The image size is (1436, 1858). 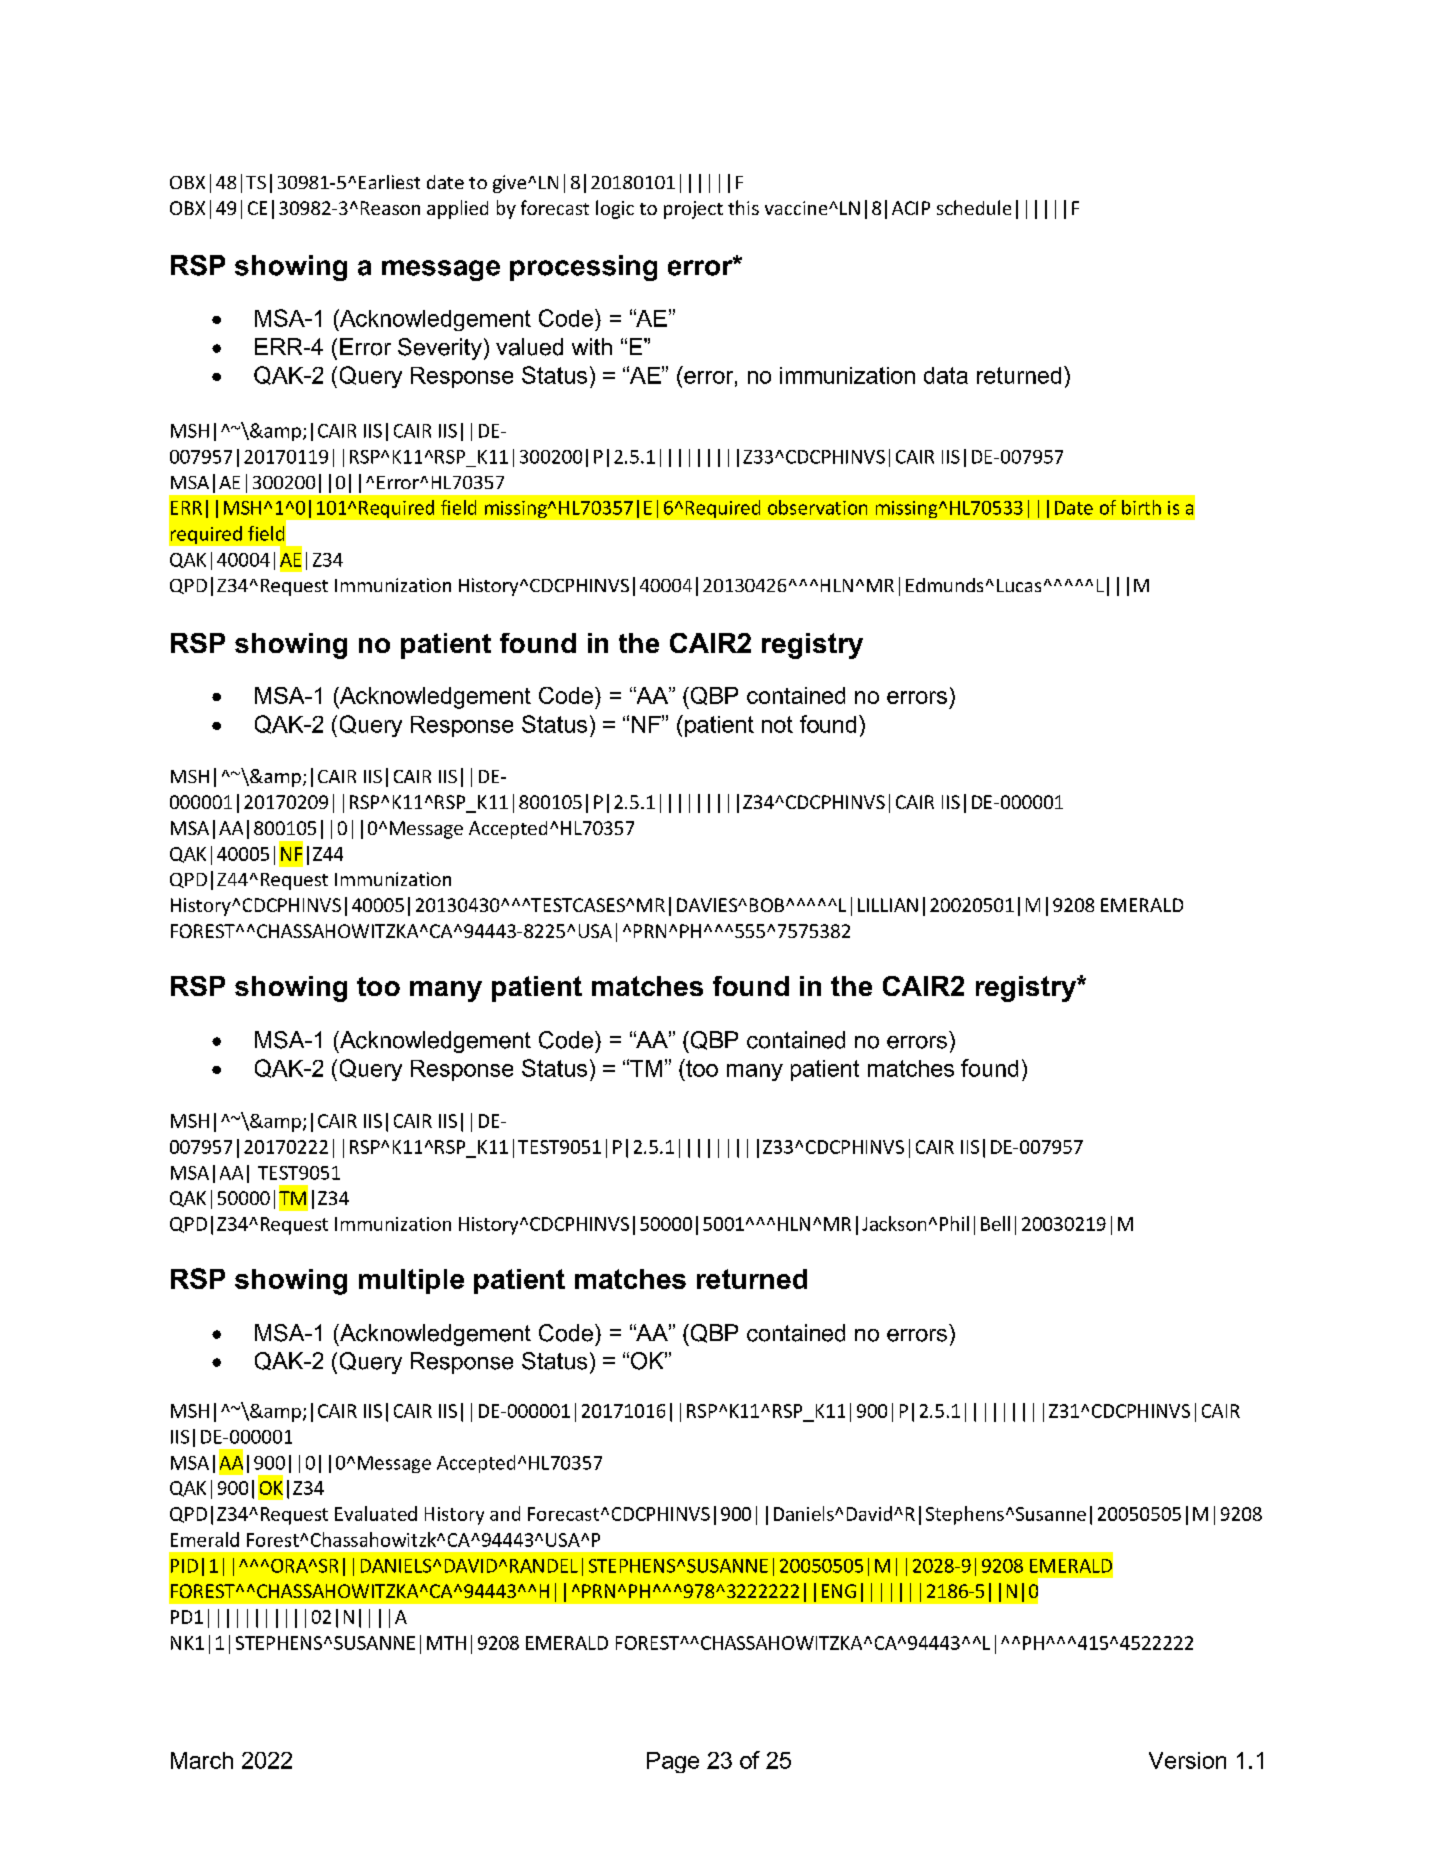 What do you see at coordinates (777, 724) in the screenshot?
I see `not` at bounding box center [777, 724].
